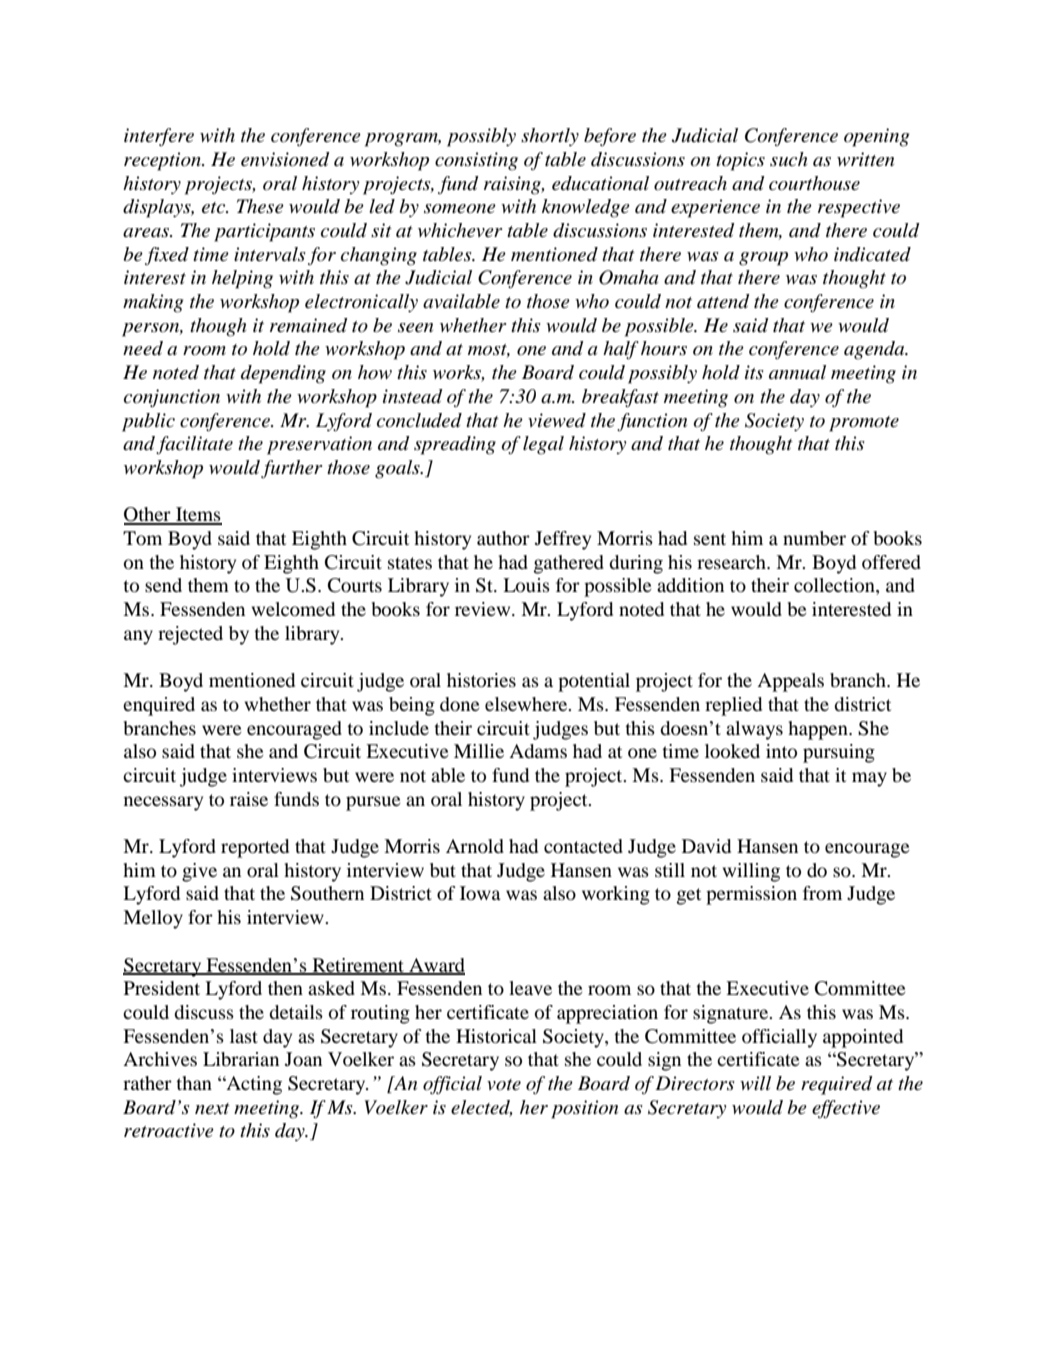  Describe the element at coordinates (504, 1085) in the image. I see `vote` at that location.
